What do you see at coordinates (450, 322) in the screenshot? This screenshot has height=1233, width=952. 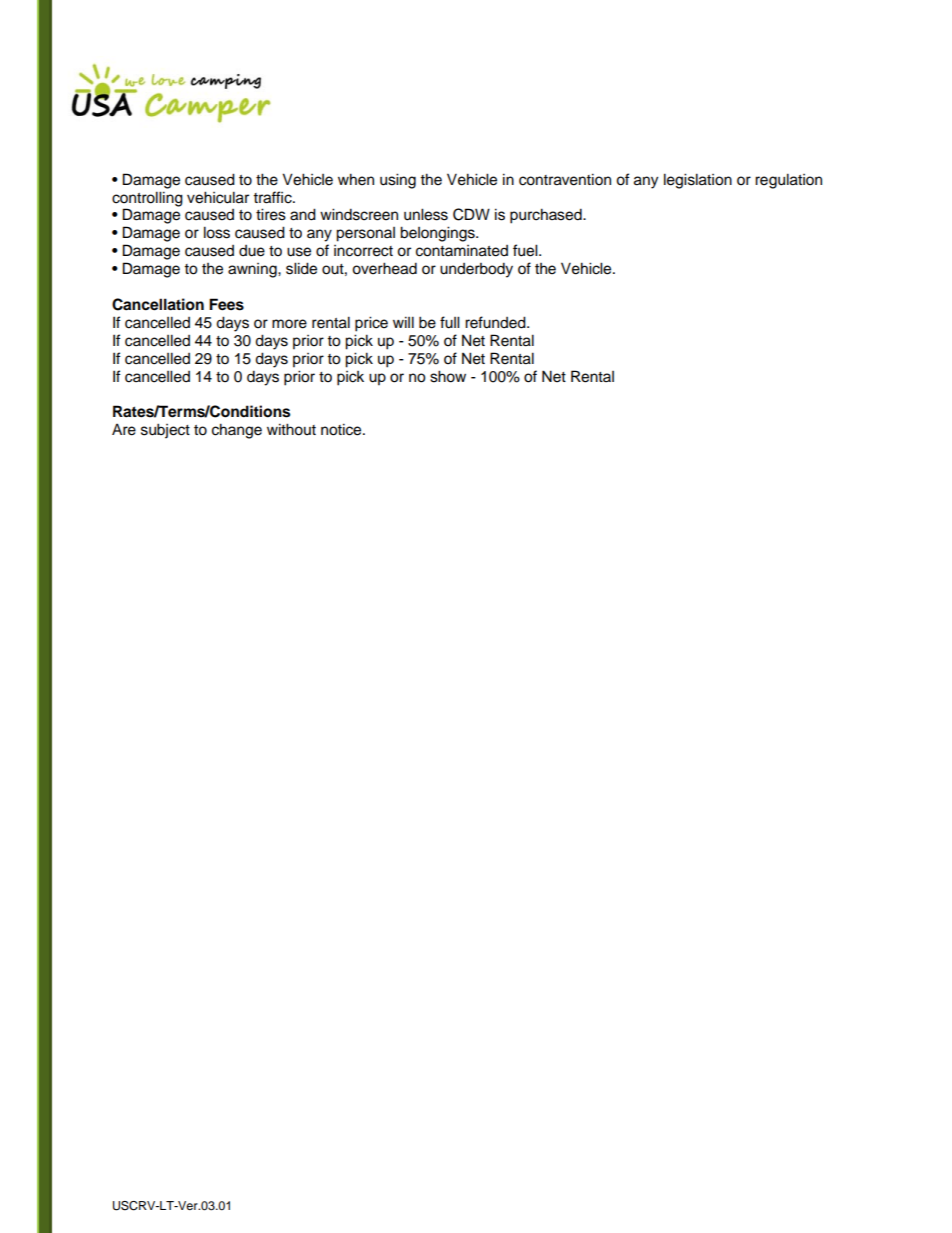 I see `full` at bounding box center [450, 322].
